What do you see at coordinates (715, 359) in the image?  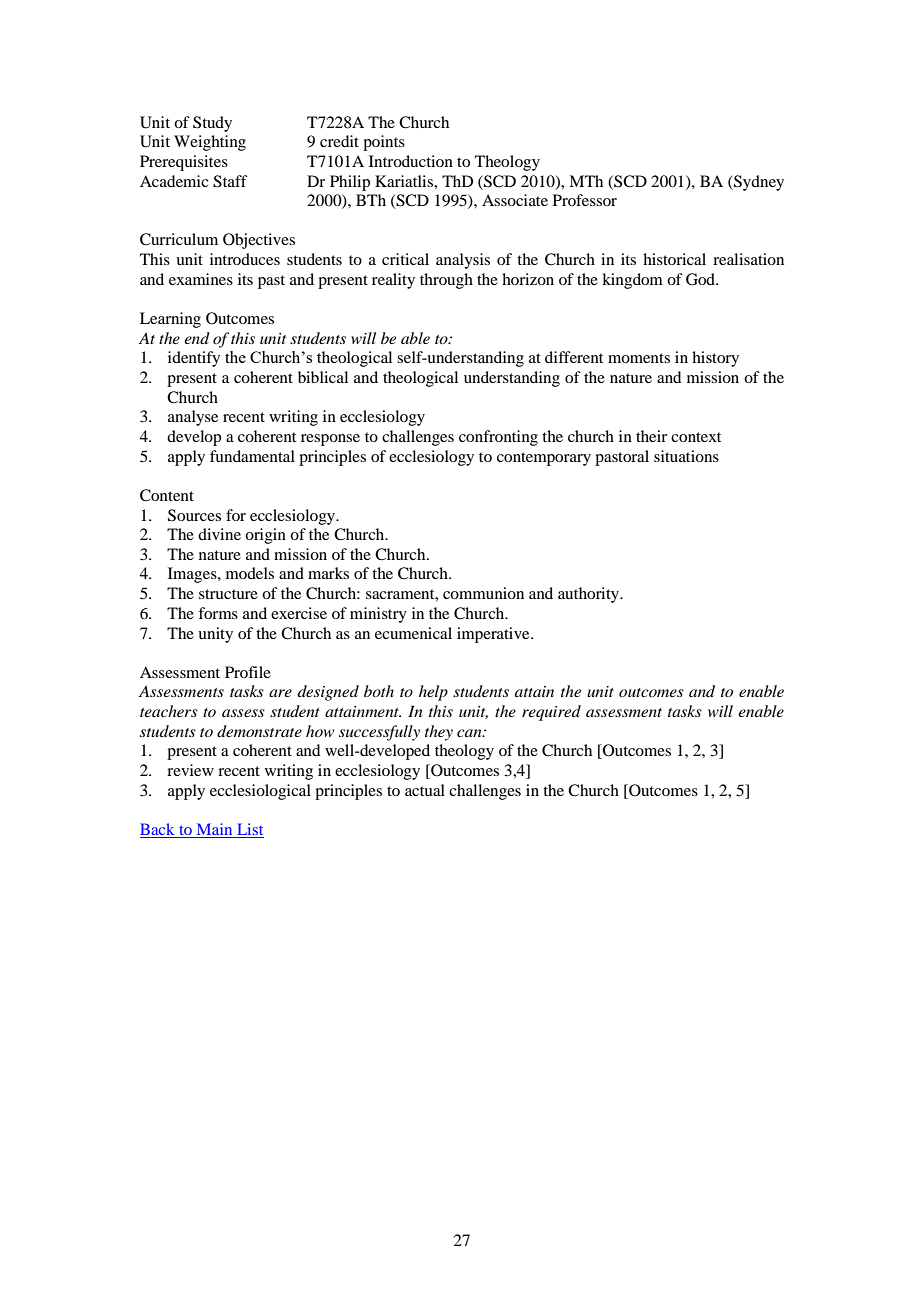 I see `history` at bounding box center [715, 359].
